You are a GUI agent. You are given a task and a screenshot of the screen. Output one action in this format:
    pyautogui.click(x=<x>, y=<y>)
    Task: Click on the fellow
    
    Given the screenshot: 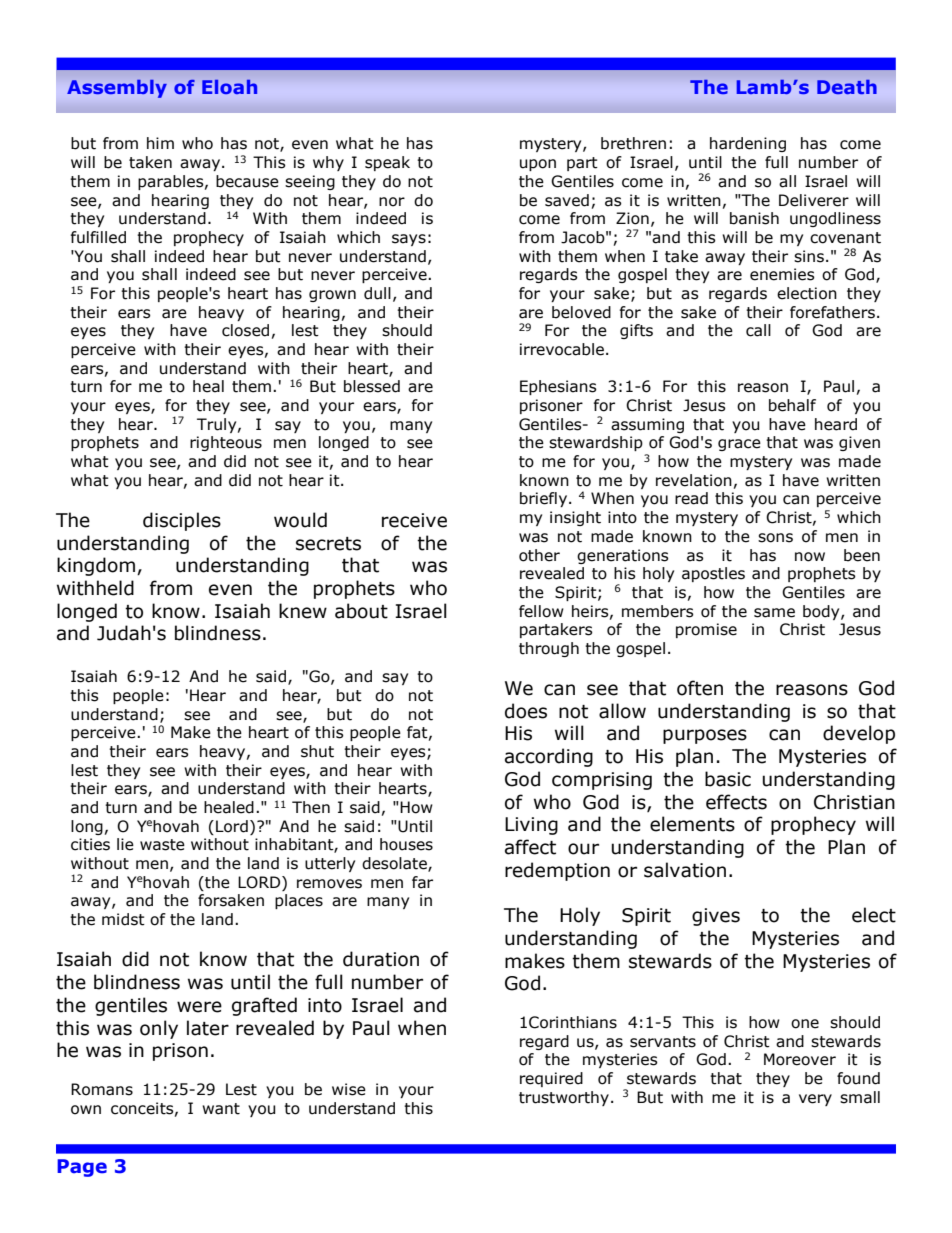 What is the action you would take?
    pyautogui.click(x=541, y=611)
